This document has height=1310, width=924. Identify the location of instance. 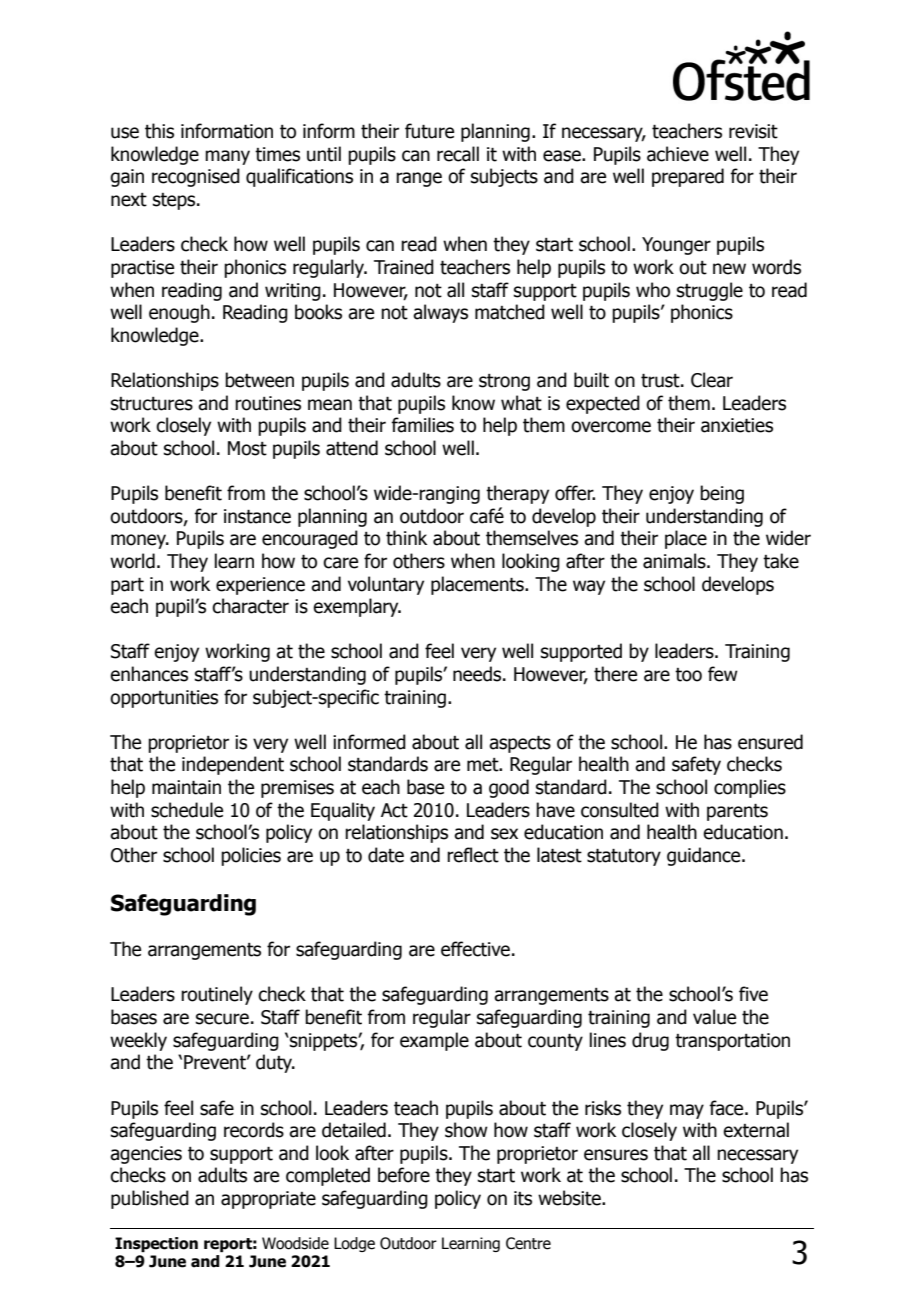
(257, 516).
